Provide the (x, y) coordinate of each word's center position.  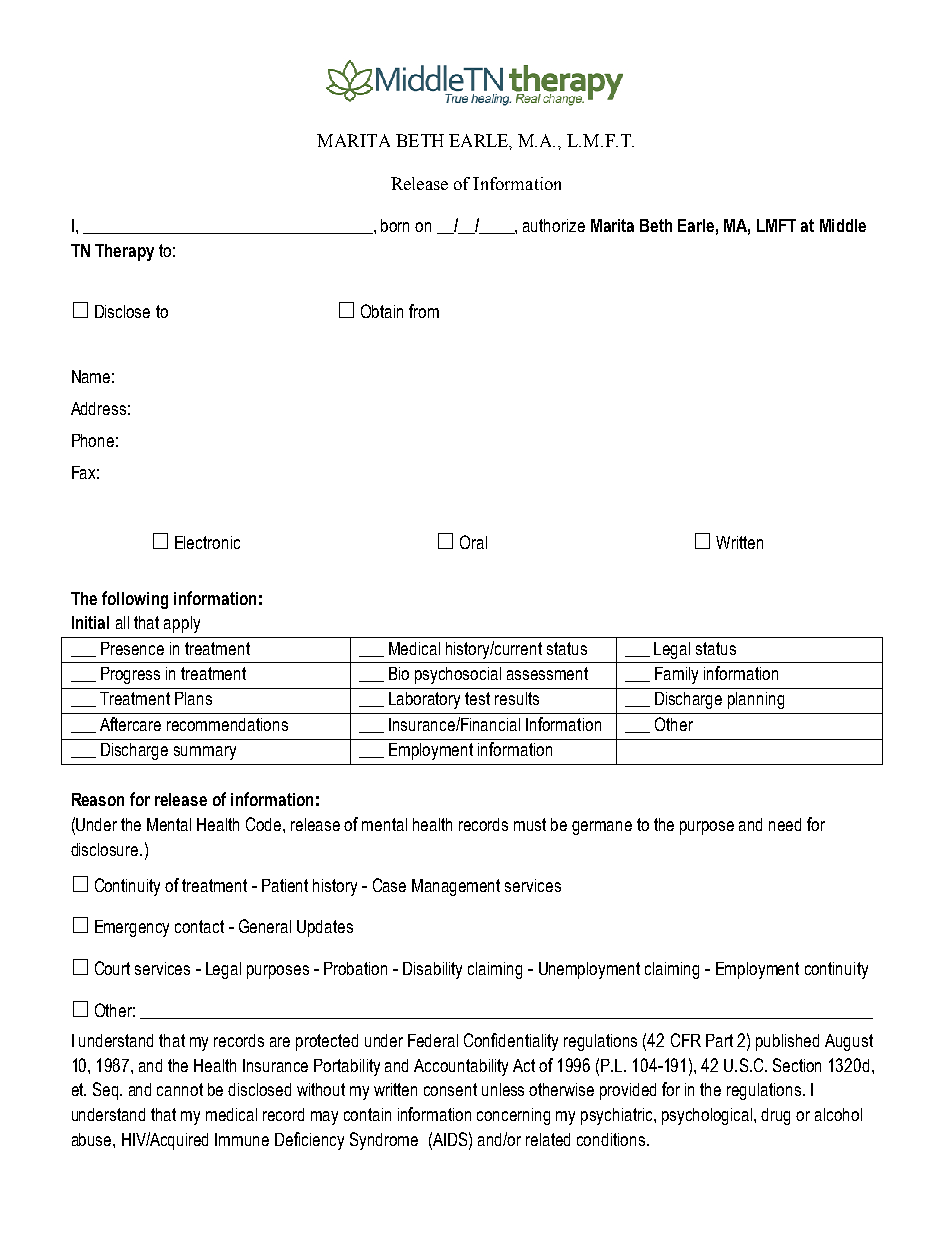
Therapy (124, 252)
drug (775, 1116)
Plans (193, 698)
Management (456, 887)
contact (199, 926)
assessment (547, 673)
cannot (180, 1089)
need (785, 824)
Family (676, 675)
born (395, 225)
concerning (513, 1116)
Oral (473, 542)
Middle (843, 225)
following (135, 600)
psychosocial (458, 675)
